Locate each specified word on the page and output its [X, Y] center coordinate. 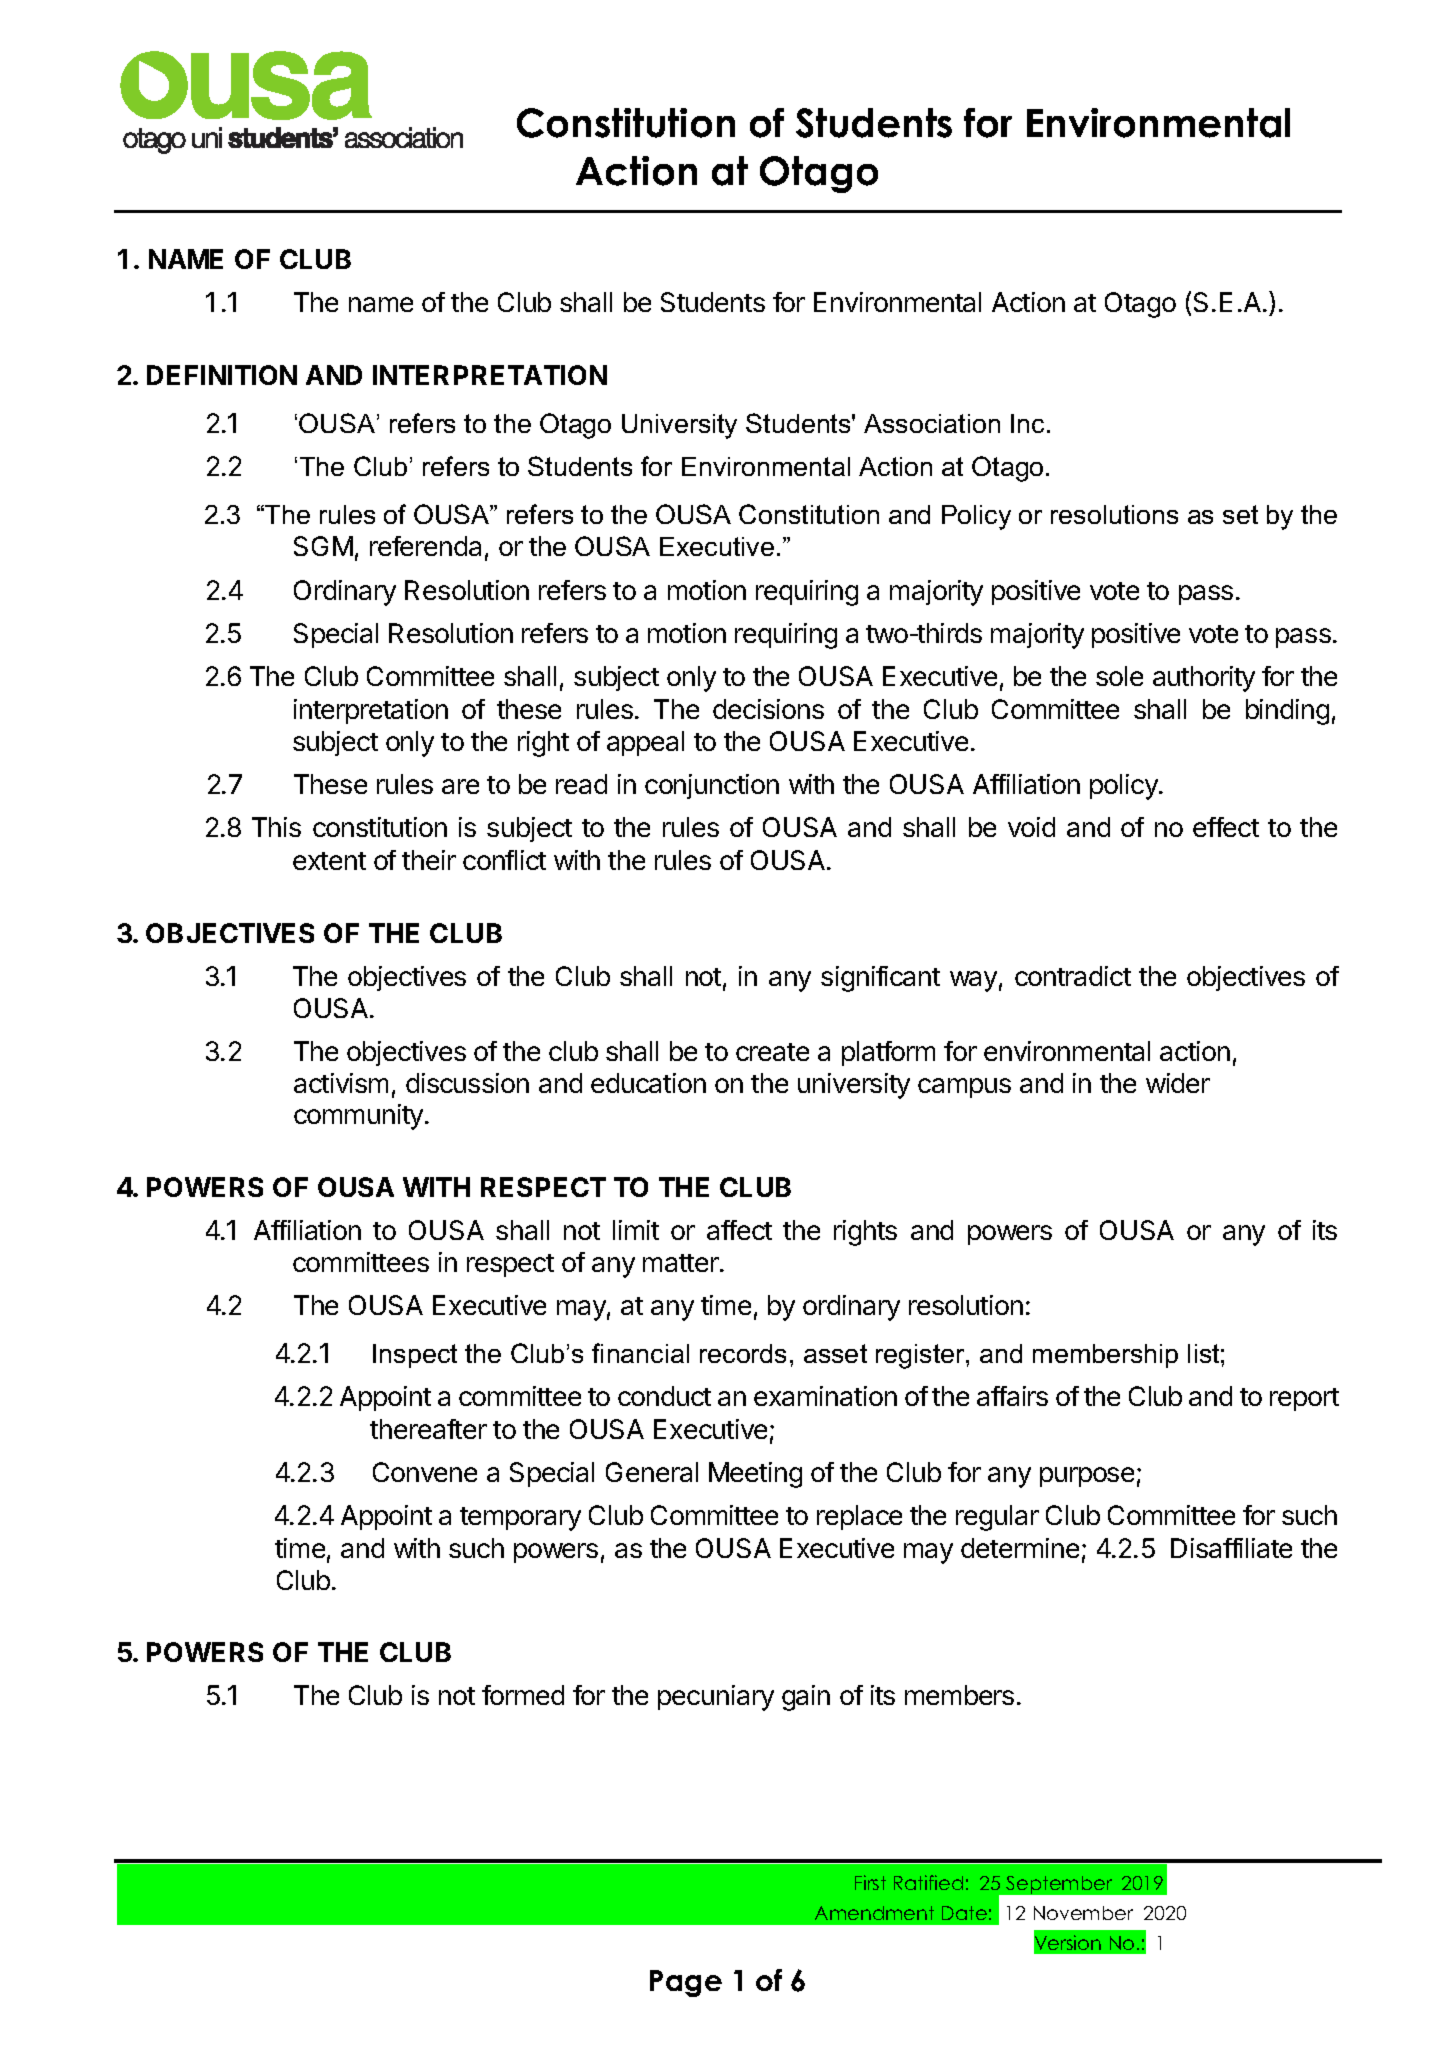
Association [932, 423]
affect [739, 1230]
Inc [1027, 423]
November [1083, 1913]
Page [686, 1983]
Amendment [874, 1913]
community [358, 1117]
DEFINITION [222, 375]
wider [1178, 1083]
